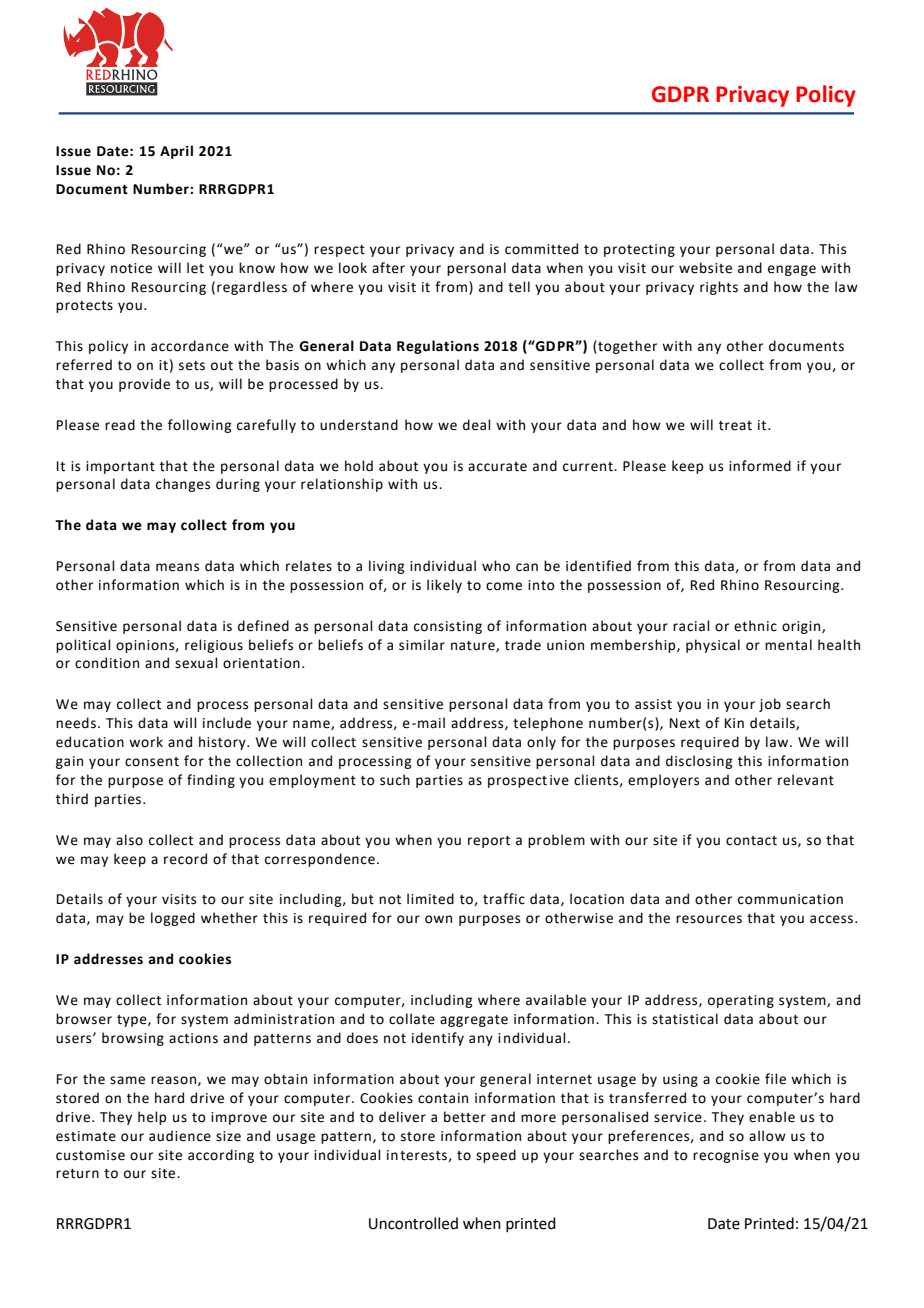 Image resolution: width=924 pixels, height=1308 pixels. Describe the element at coordinates (176, 152) in the image. I see `April` at that location.
